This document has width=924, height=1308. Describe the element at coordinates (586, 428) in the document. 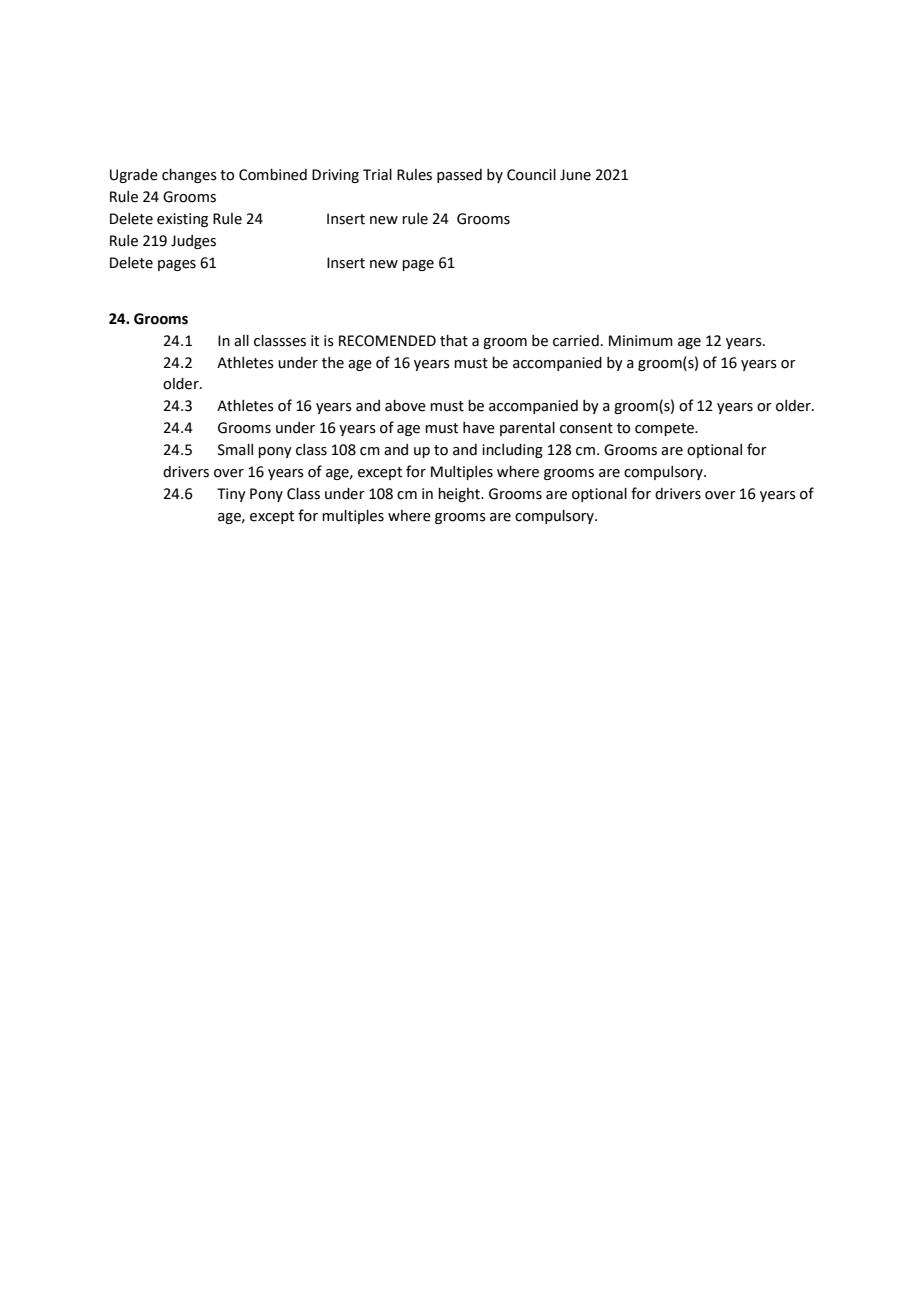

I see `consent` at that location.
